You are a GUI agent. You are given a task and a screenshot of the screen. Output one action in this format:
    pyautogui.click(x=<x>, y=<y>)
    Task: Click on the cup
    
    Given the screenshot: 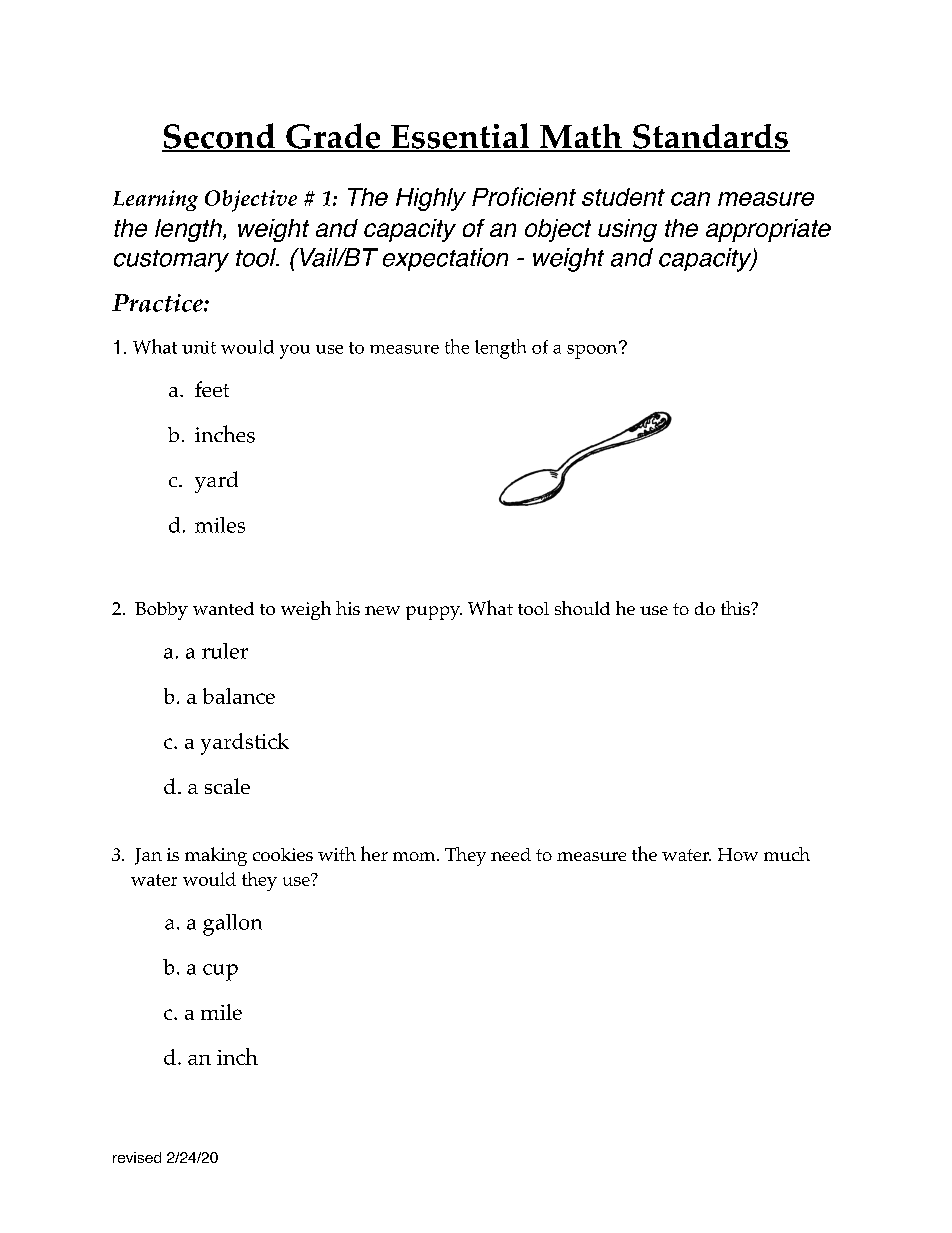 What is the action you would take?
    pyautogui.click(x=220, y=972)
